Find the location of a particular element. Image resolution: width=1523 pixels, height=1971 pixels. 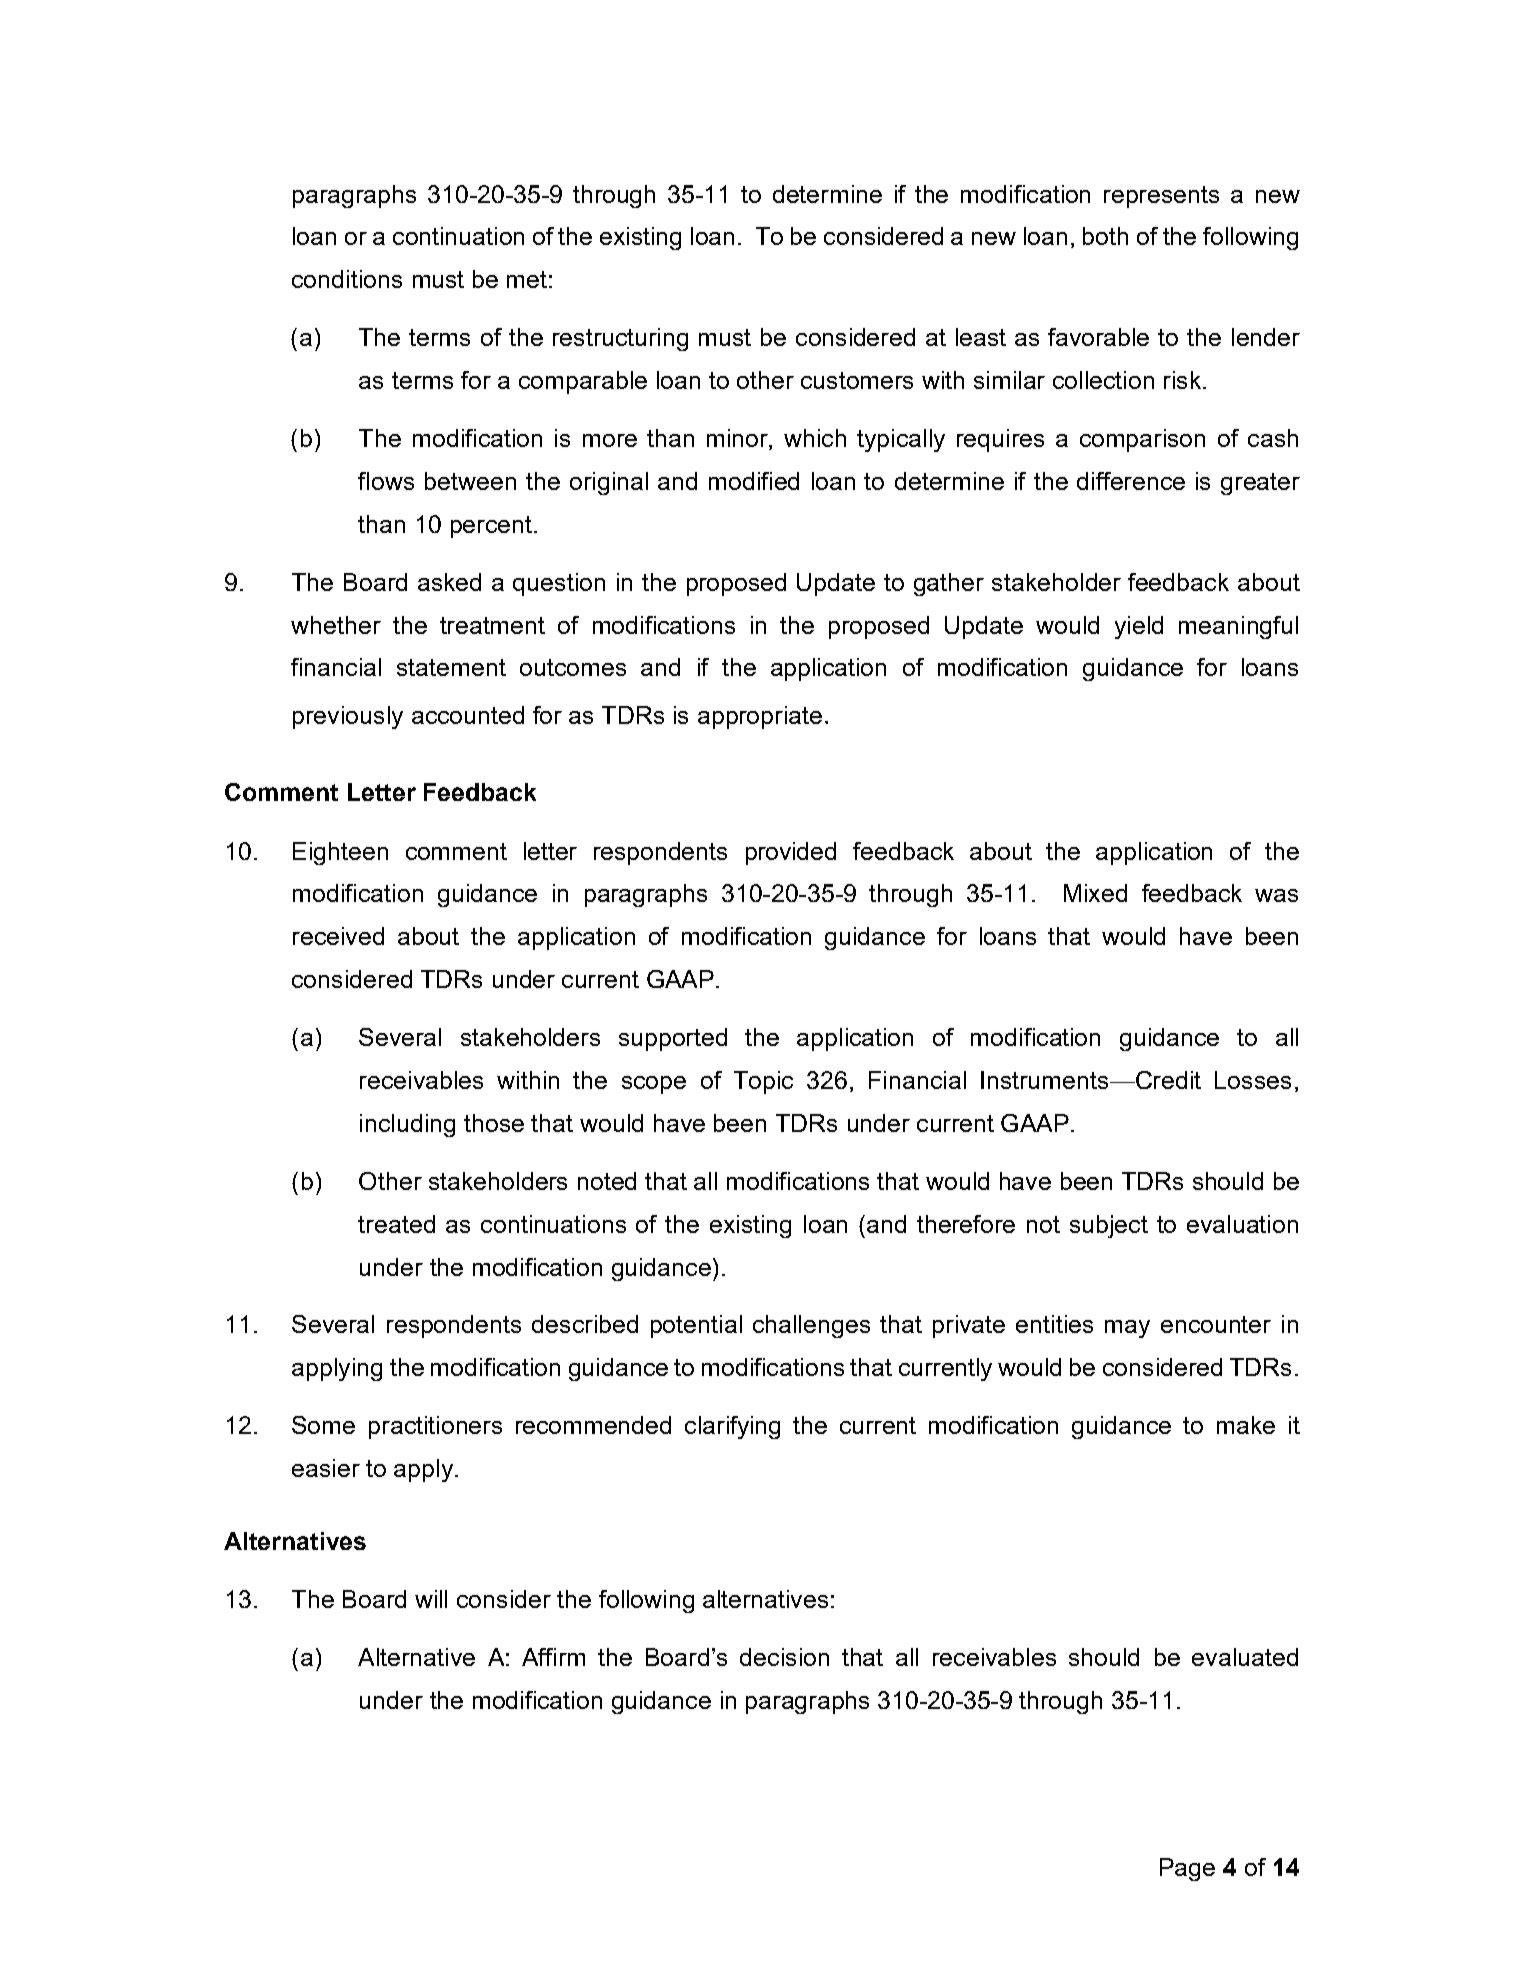

accounted is located at coordinates (468, 715).
